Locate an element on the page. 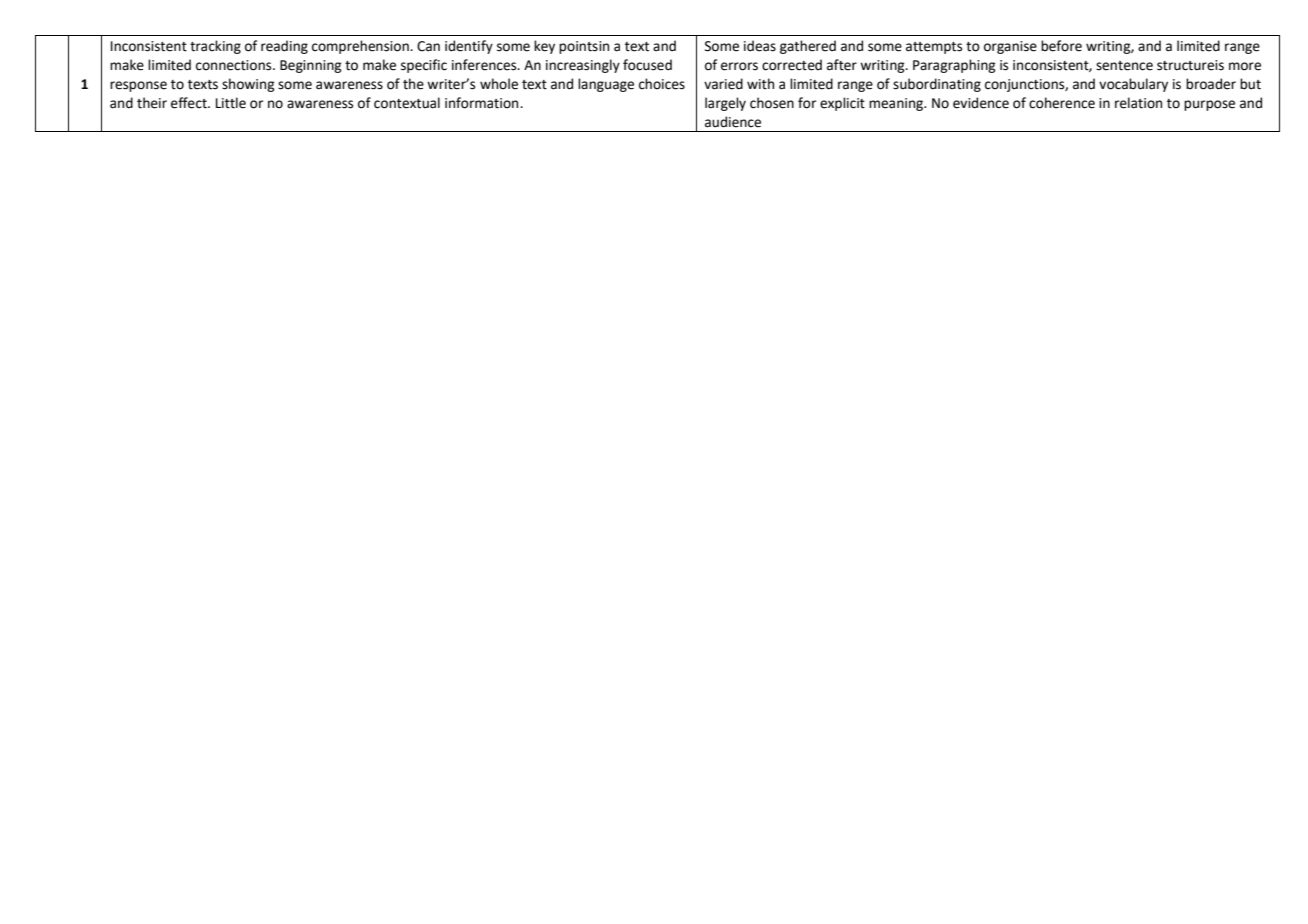 The width and height of the page is (1308, 924). purpose is located at coordinates (1209, 105).
